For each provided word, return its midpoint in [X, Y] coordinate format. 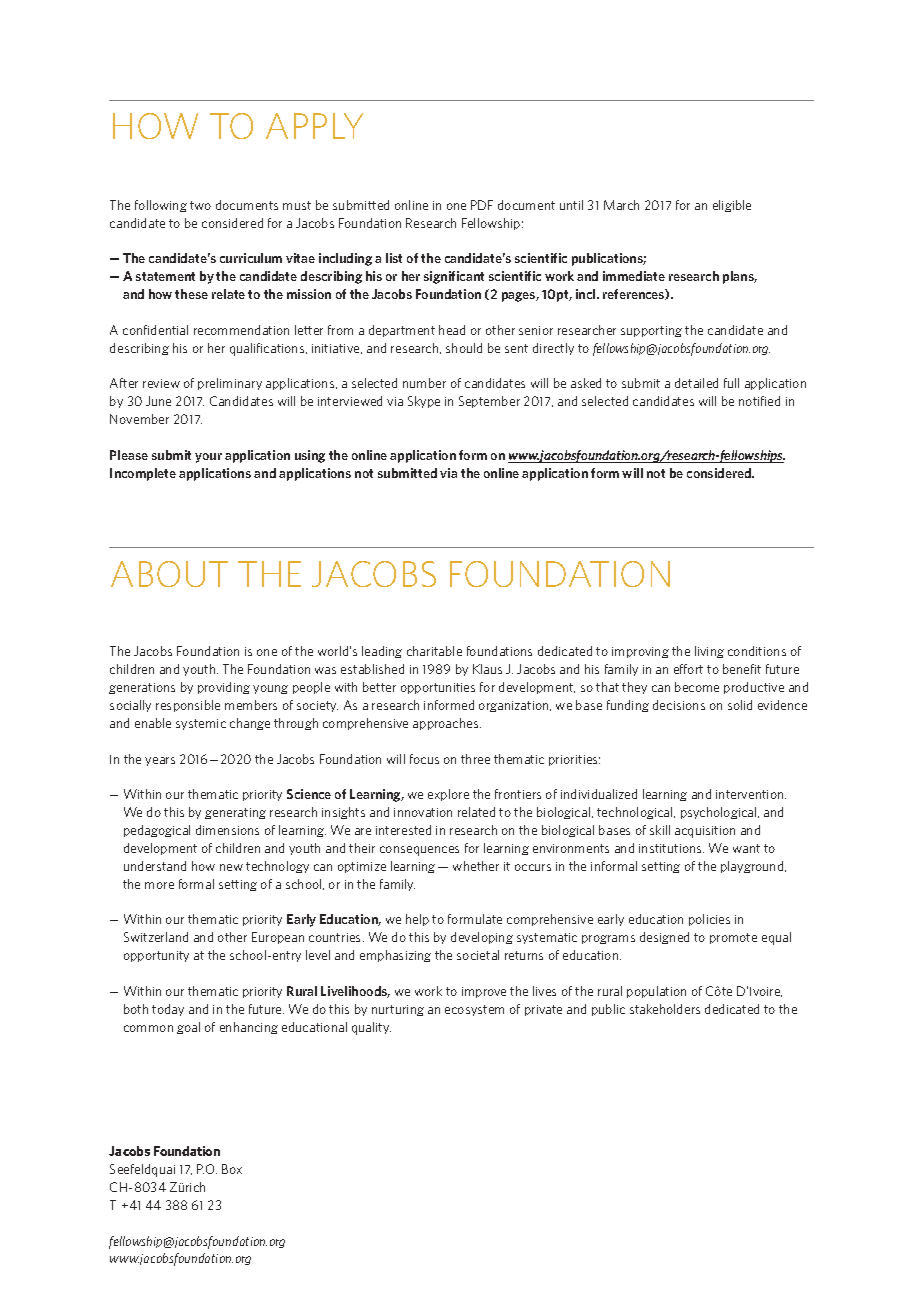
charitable [434, 651]
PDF [482, 205]
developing [482, 938]
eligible [732, 206]
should [464, 348]
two [200, 205]
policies [709, 920]
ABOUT [169, 574]
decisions [679, 705]
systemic [201, 724]
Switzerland [156, 937]
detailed [696, 383]
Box [232, 1169]
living [709, 652]
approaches [447, 724]
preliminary [230, 384]
